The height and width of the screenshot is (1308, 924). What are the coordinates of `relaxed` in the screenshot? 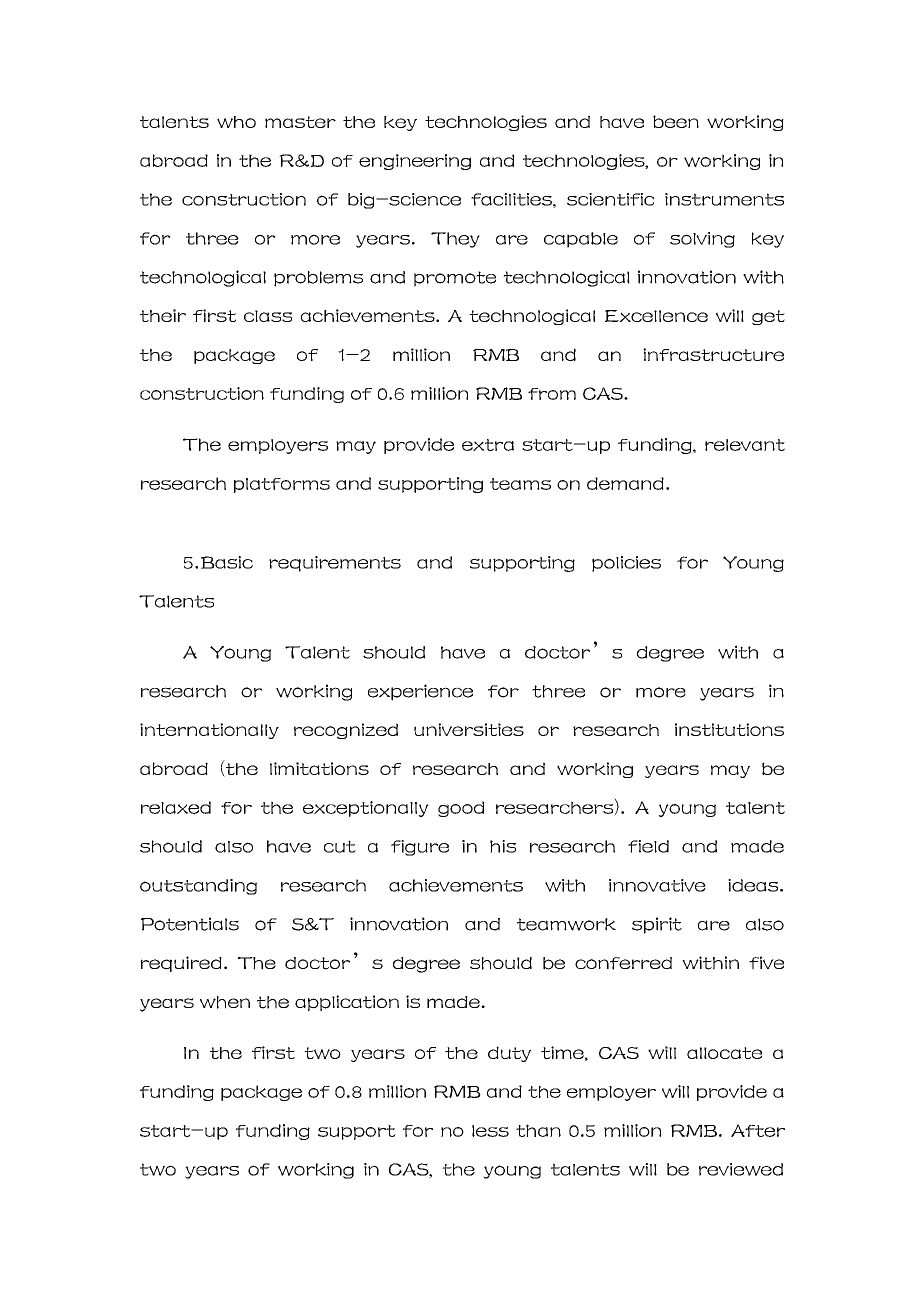 It's located at (176, 807).
